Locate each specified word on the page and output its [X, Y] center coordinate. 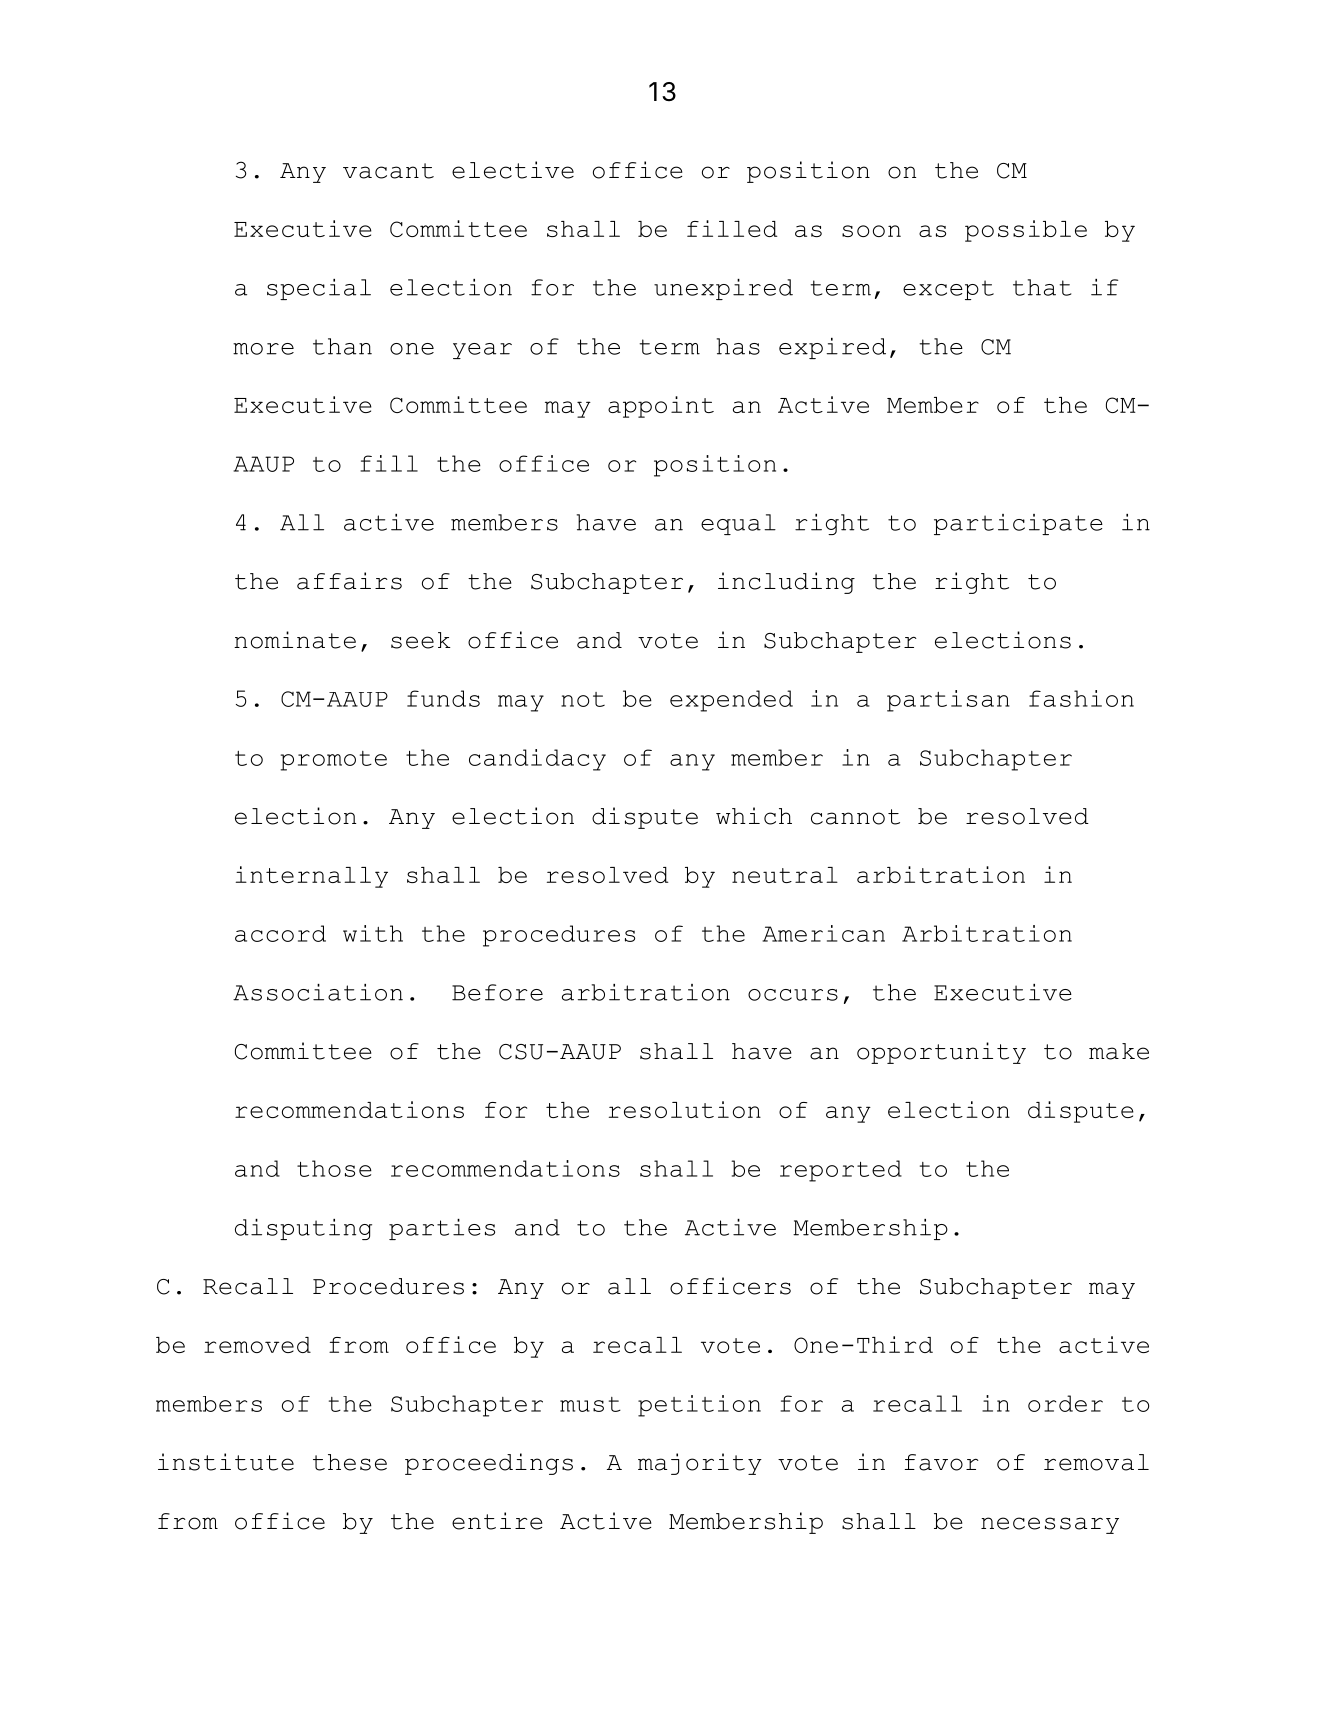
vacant [388, 171]
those [334, 1168]
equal [738, 524]
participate [1018, 524]
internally [312, 877]
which [754, 816]
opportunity [941, 1053]
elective [513, 170]
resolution [685, 1109]
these [350, 1462]
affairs [349, 581]
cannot [855, 817]
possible [1026, 231]
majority [700, 1464]
